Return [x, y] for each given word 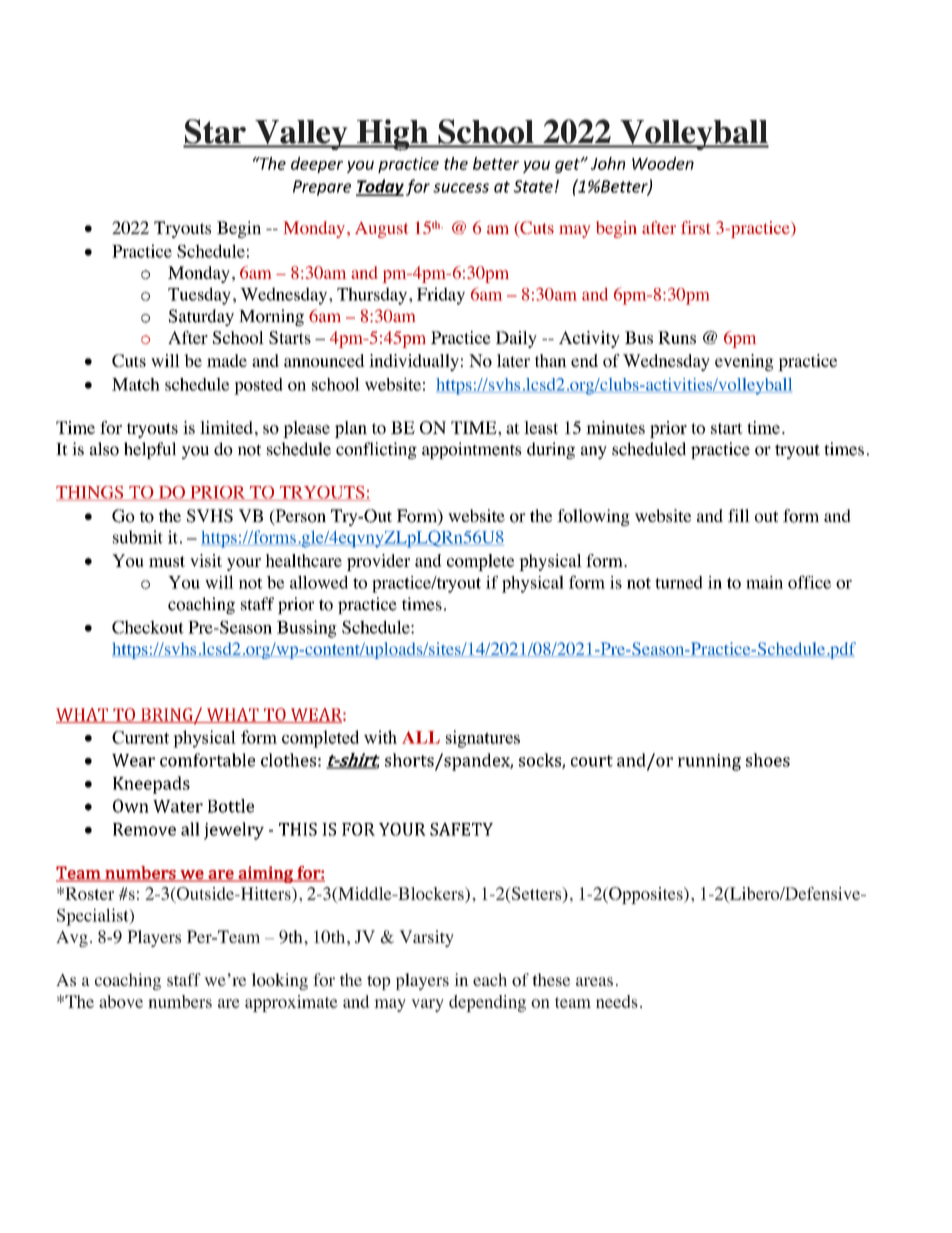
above [121, 1001]
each [490, 979]
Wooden [663, 163]
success [461, 188]
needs [617, 1001]
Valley [301, 135]
